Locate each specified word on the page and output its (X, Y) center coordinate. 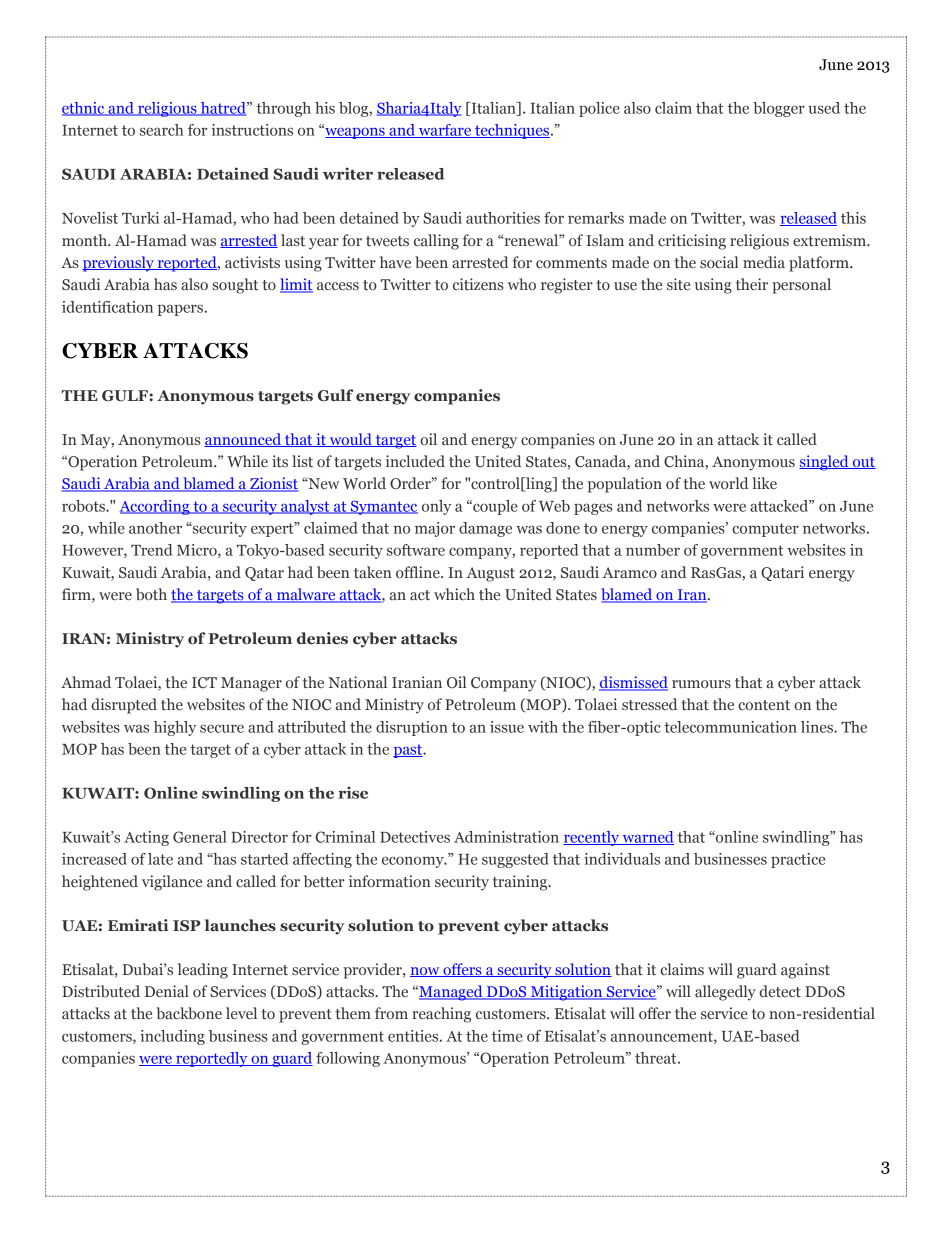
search (161, 130)
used (824, 108)
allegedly (725, 993)
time (507, 1036)
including (172, 1037)
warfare (444, 131)
